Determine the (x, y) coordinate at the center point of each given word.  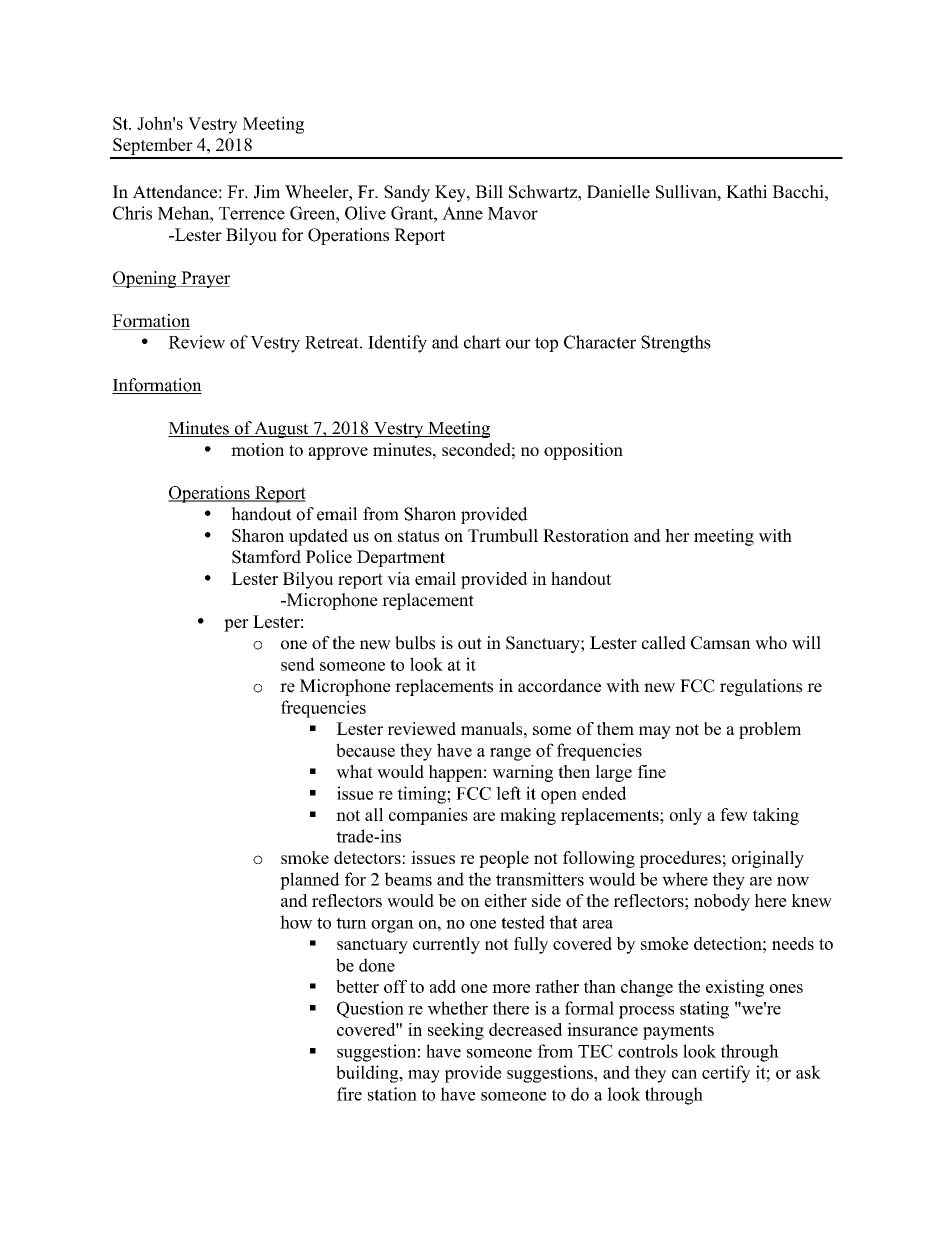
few (734, 814)
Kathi (746, 191)
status (418, 536)
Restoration (586, 535)
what (354, 771)
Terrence (252, 213)
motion (257, 449)
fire (349, 1094)
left (508, 793)
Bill (489, 191)
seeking (456, 1031)
